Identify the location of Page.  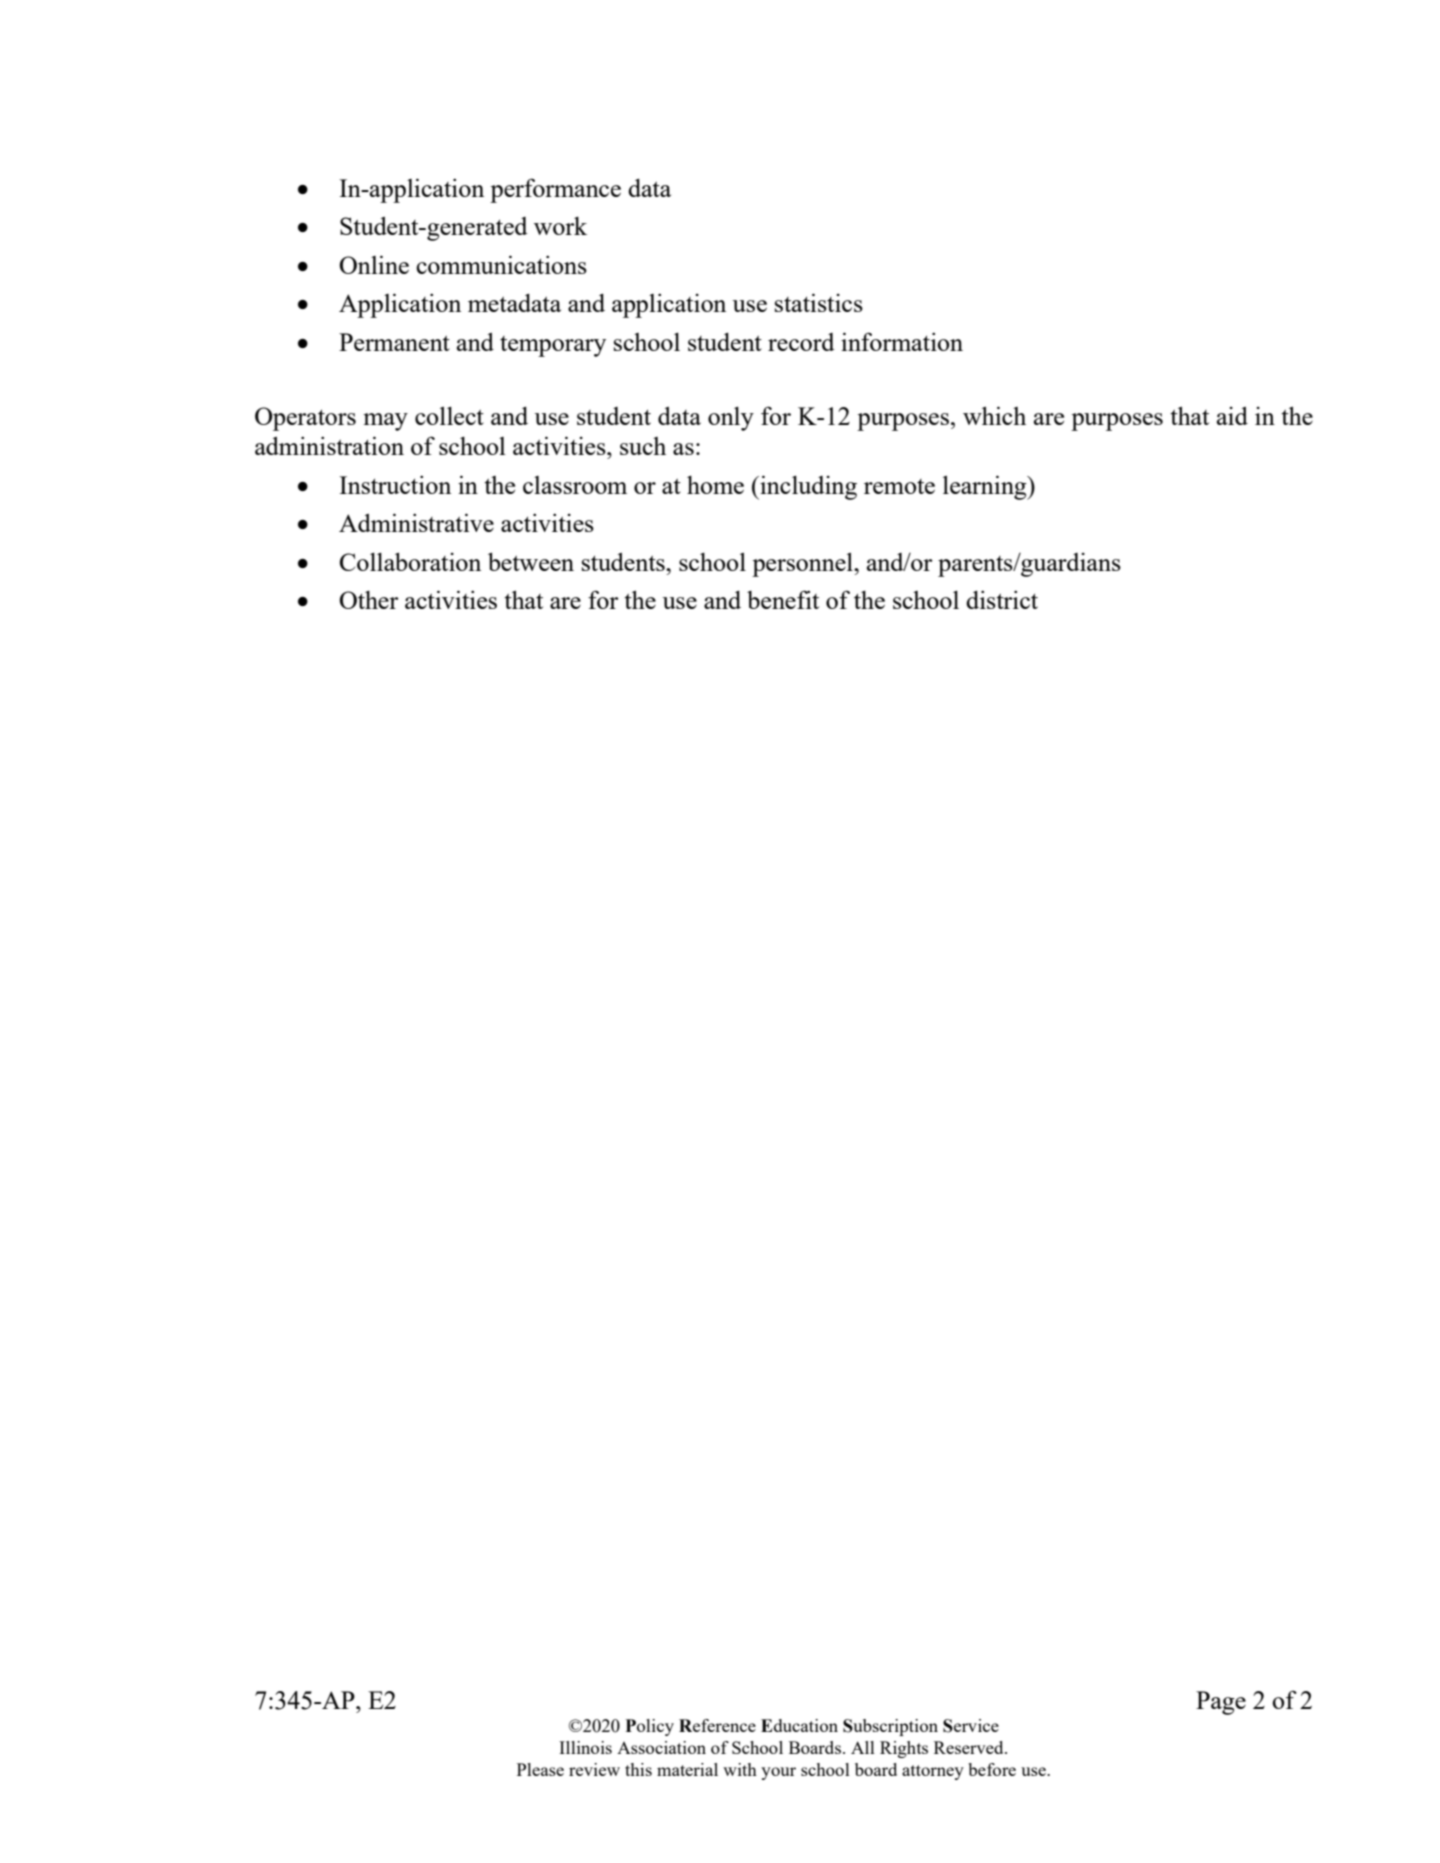
(1221, 1703).
